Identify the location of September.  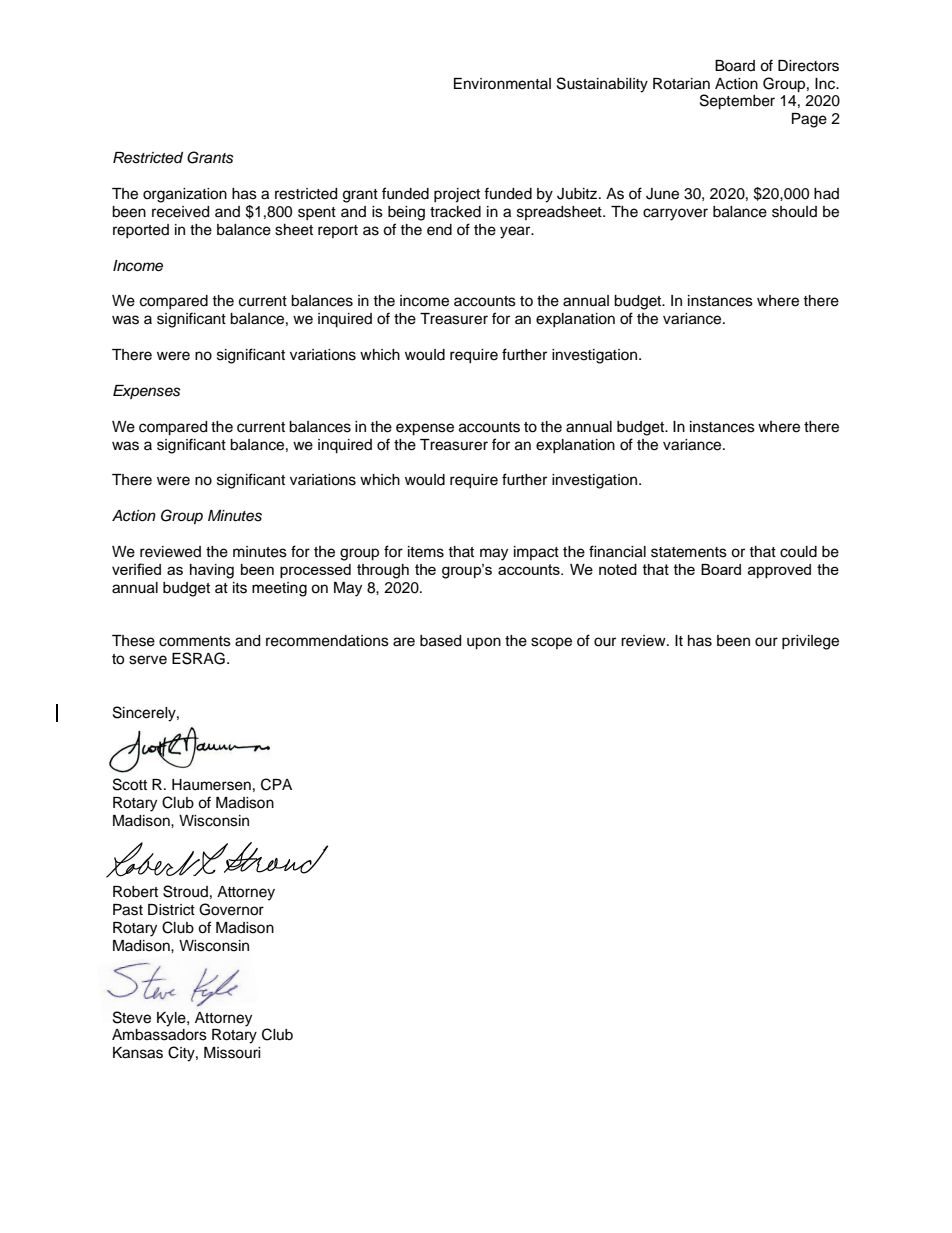
(737, 102).
